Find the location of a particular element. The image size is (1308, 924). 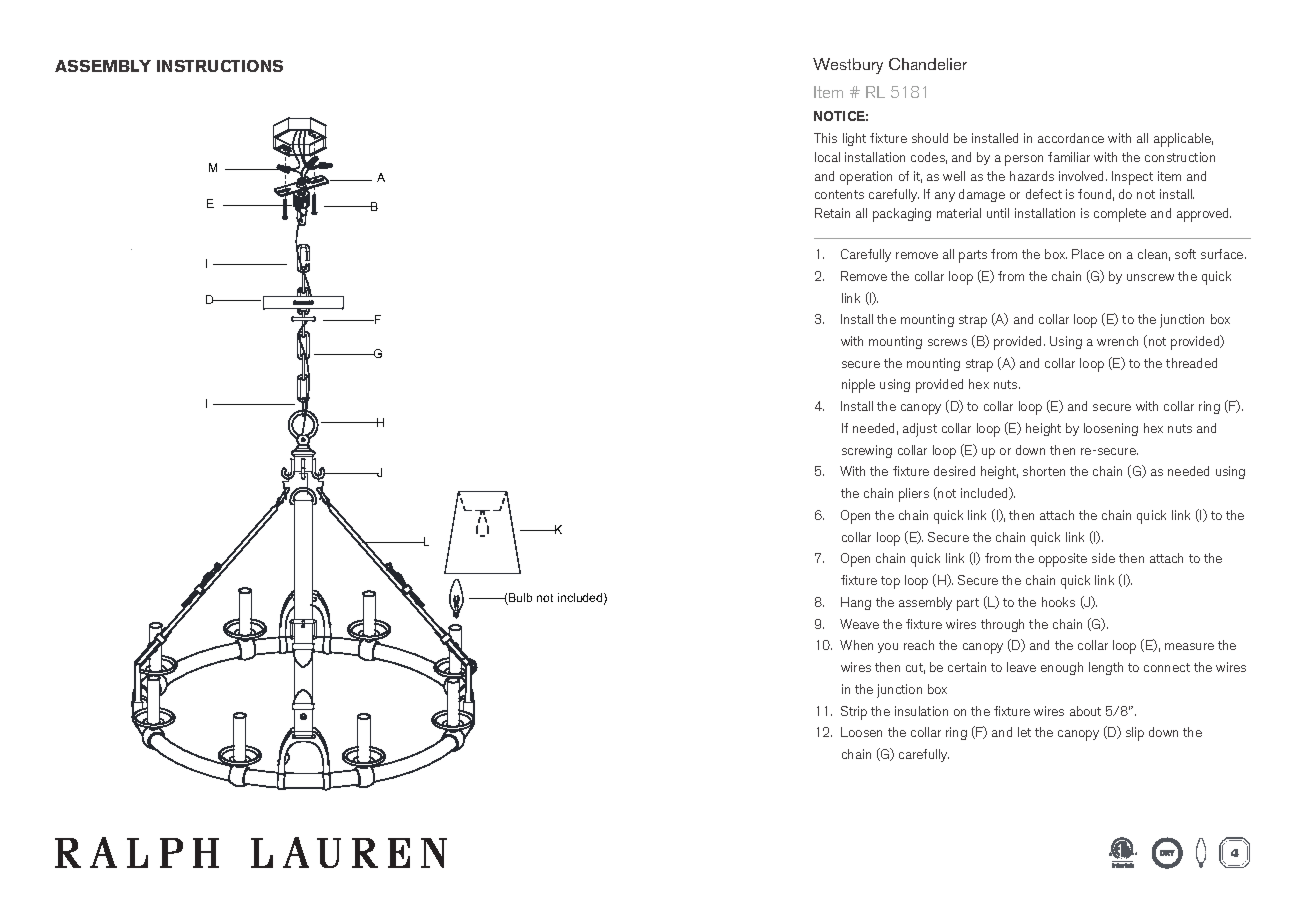

Bulb is located at coordinates (519, 599).
